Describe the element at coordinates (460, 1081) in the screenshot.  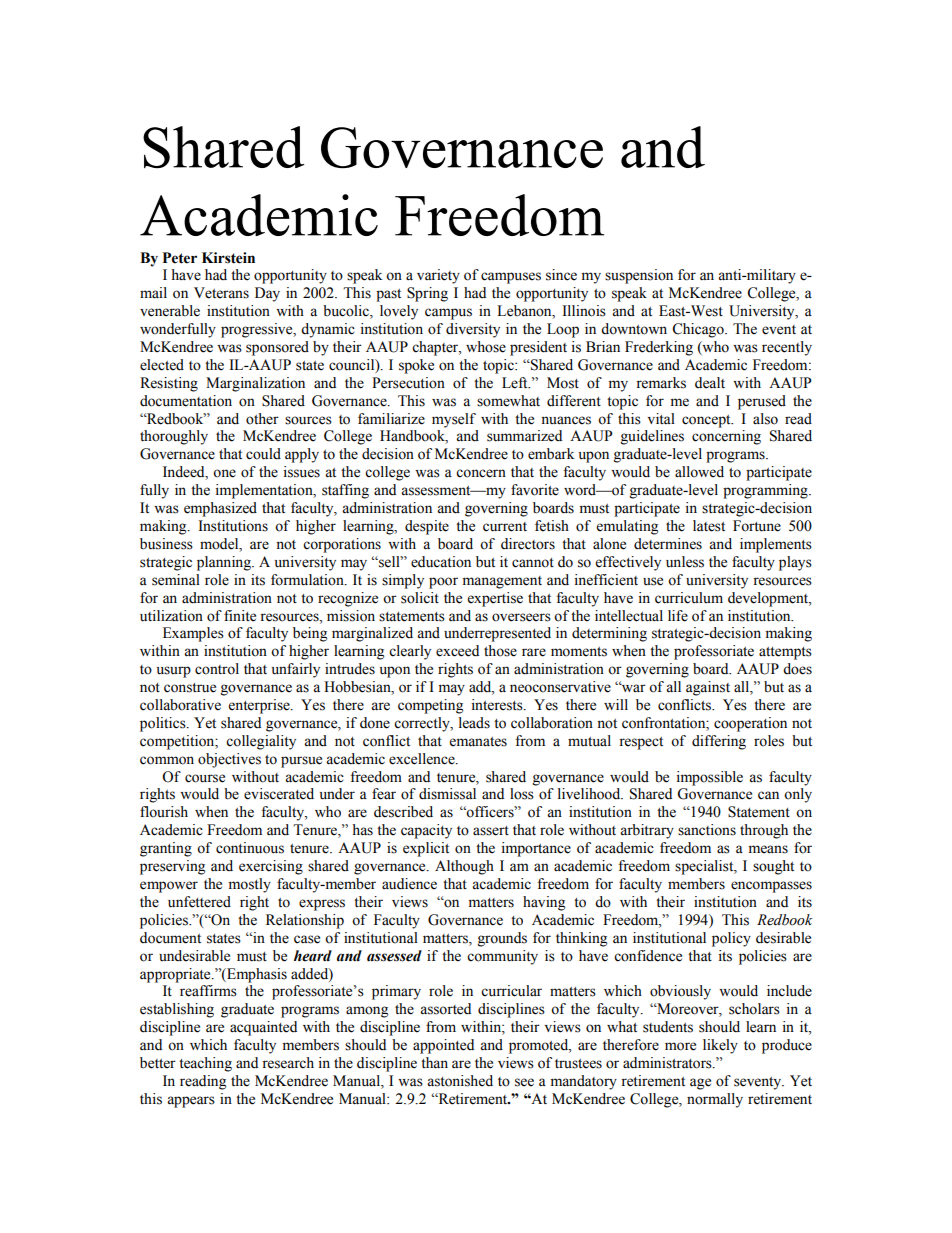
I see `astonished` at that location.
